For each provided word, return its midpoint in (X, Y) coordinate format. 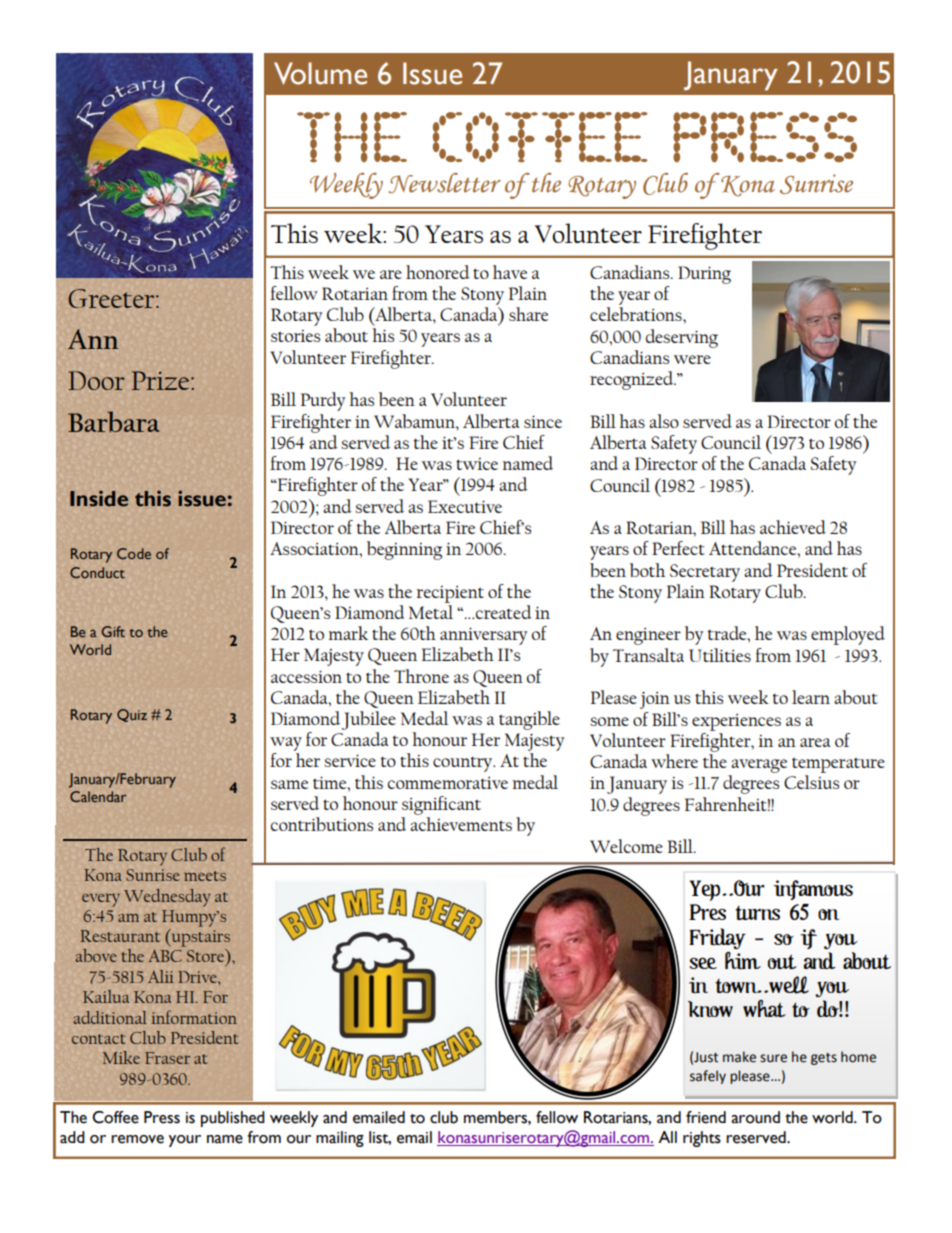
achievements (461, 824)
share (528, 314)
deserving (682, 338)
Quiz (132, 715)
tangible (529, 720)
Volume (320, 73)
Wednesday (167, 898)
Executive (465, 506)
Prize (162, 380)
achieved (793, 527)
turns (757, 913)
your (184, 1141)
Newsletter (444, 183)
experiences (736, 722)
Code (134, 553)
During (704, 275)
